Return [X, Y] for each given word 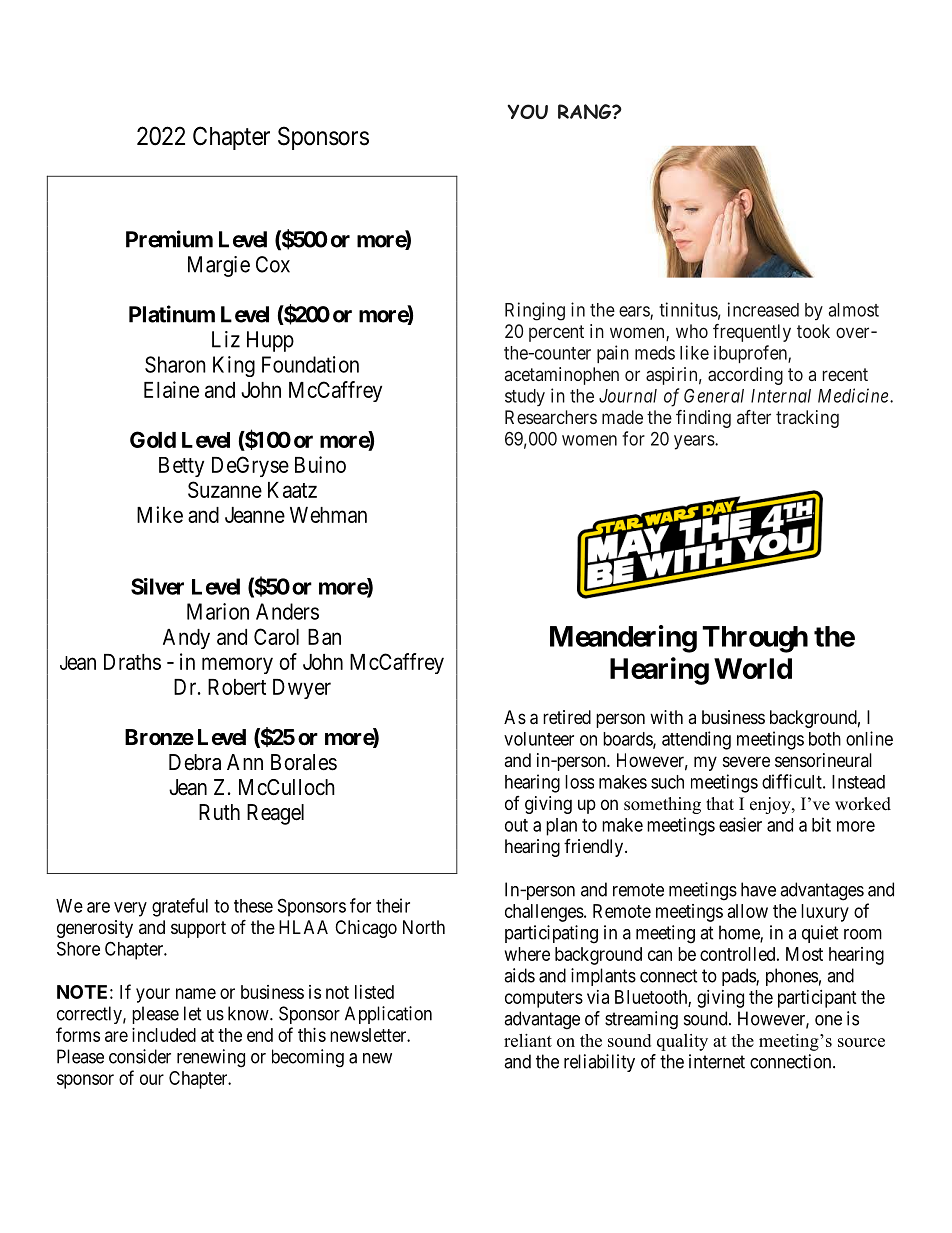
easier [740, 824]
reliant [528, 1040]
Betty [181, 467]
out [516, 825]
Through [755, 639]
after [754, 417]
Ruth [219, 812]
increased [763, 309]
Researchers [551, 417]
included [164, 1035]
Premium [169, 239]
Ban [324, 637]
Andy [186, 639]
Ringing [535, 311]
